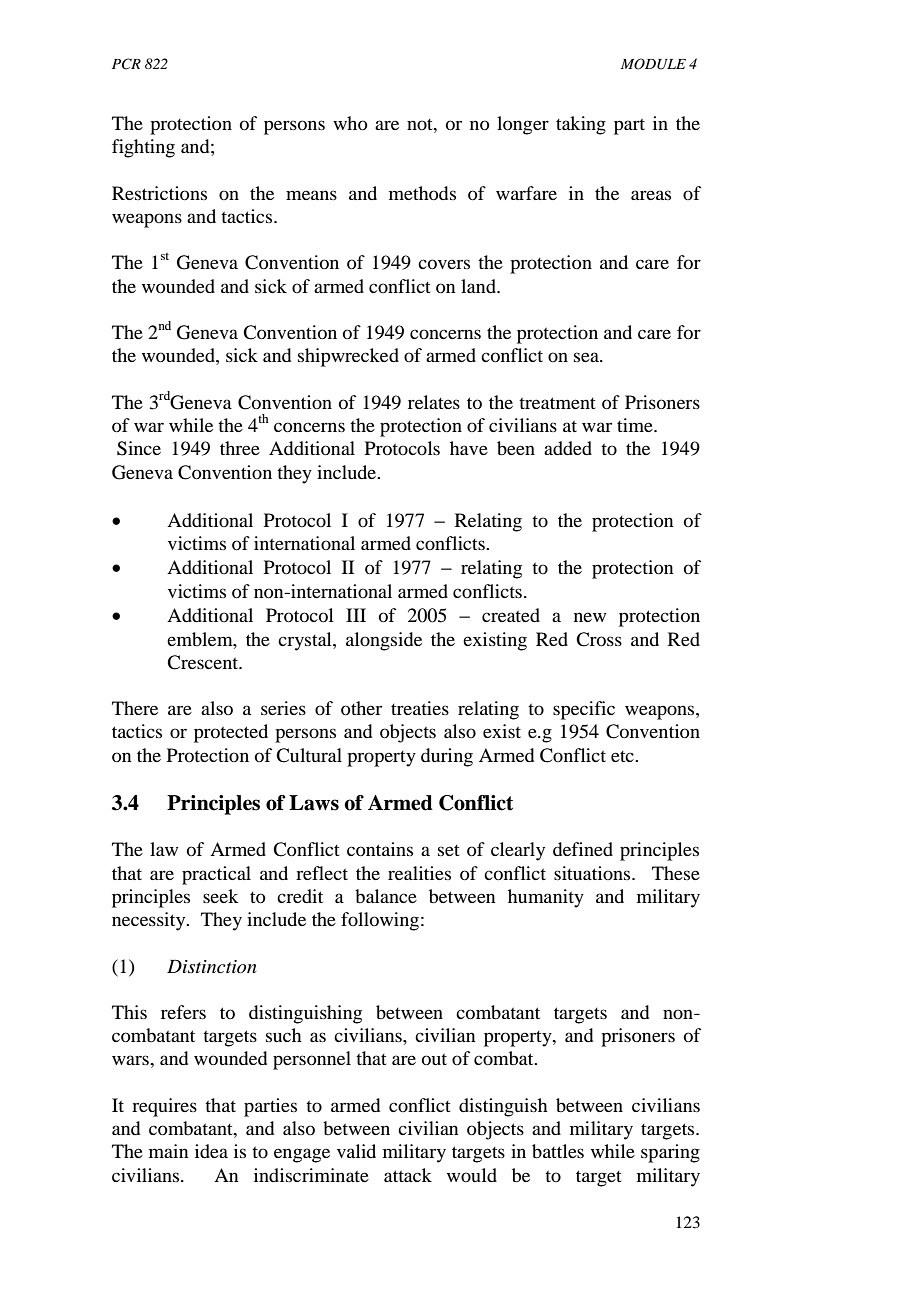 This screenshot has width=924, height=1308. What do you see at coordinates (384, 641) in the screenshot?
I see `alongside` at bounding box center [384, 641].
